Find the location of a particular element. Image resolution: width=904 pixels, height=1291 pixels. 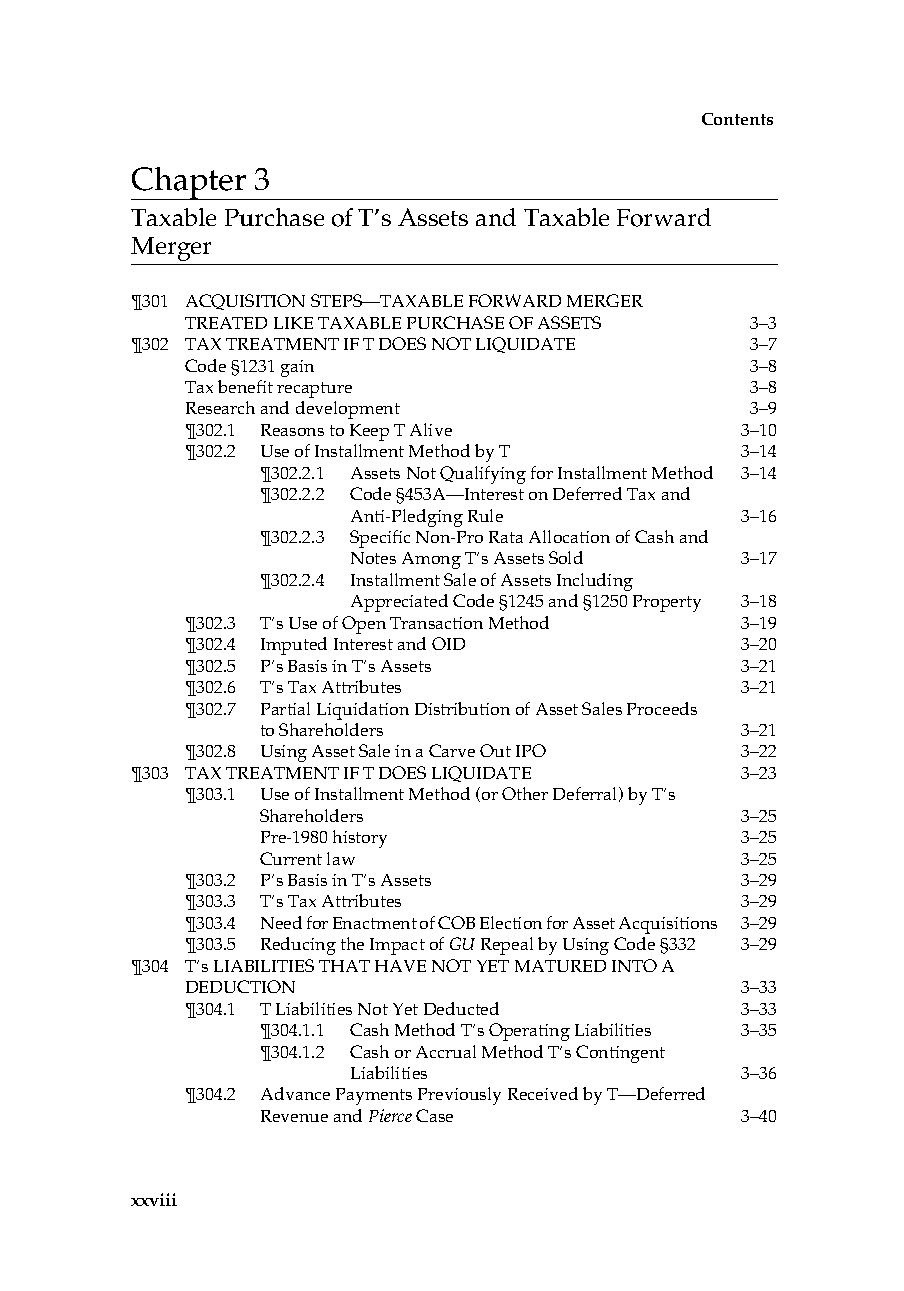

LIKE is located at coordinates (293, 323).
